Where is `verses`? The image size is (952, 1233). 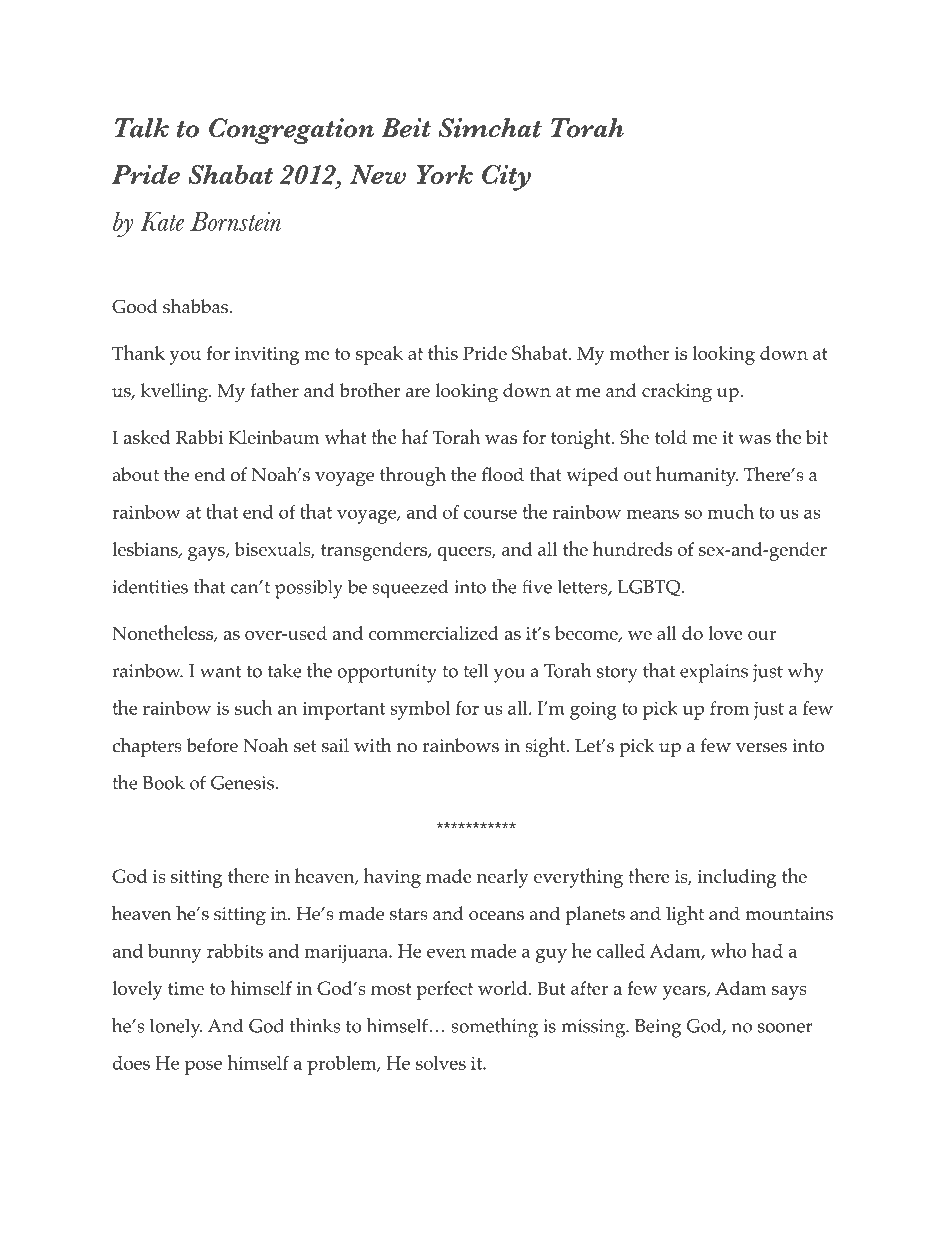
verses is located at coordinates (761, 748).
